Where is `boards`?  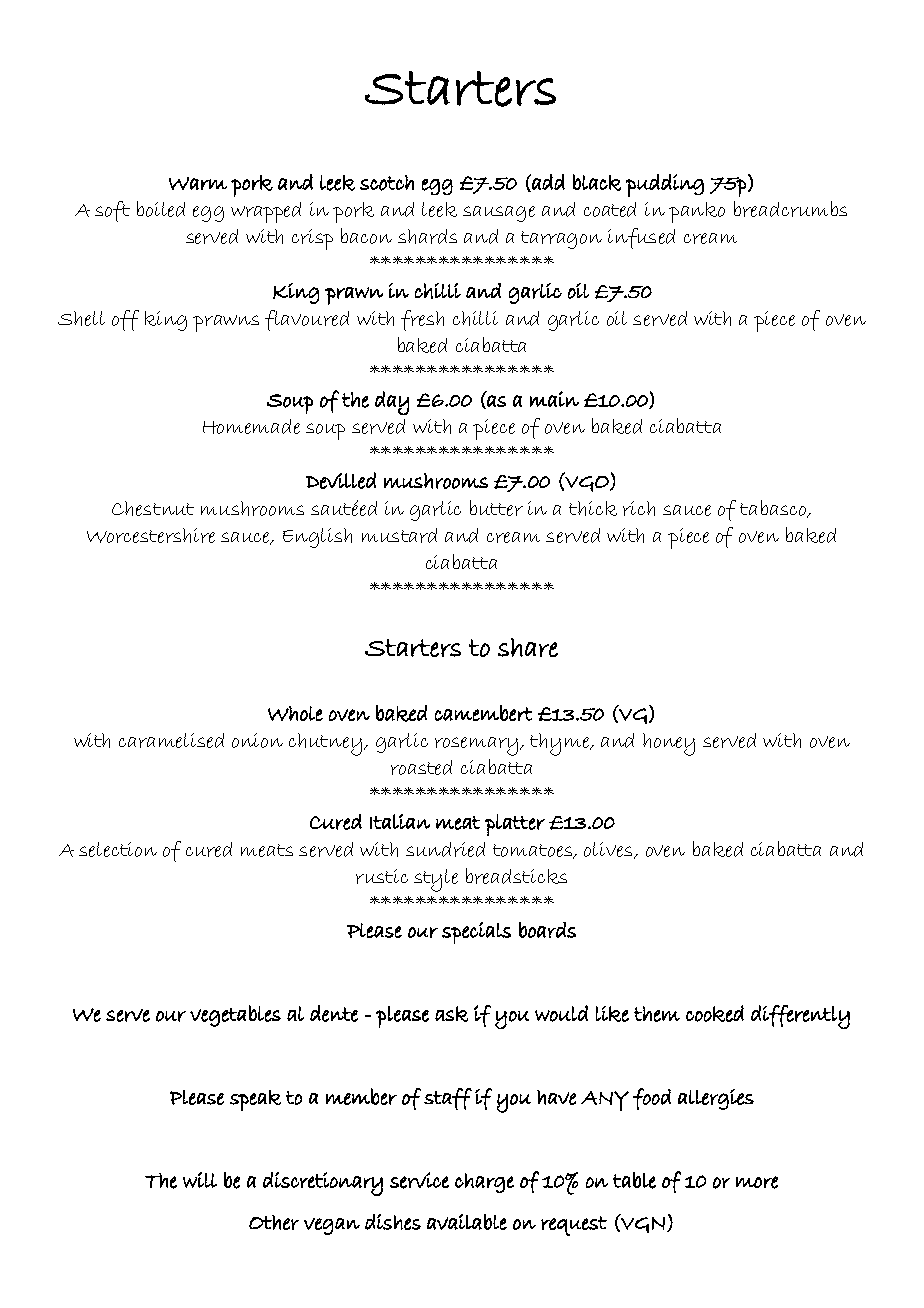 boards is located at coordinates (547, 930).
